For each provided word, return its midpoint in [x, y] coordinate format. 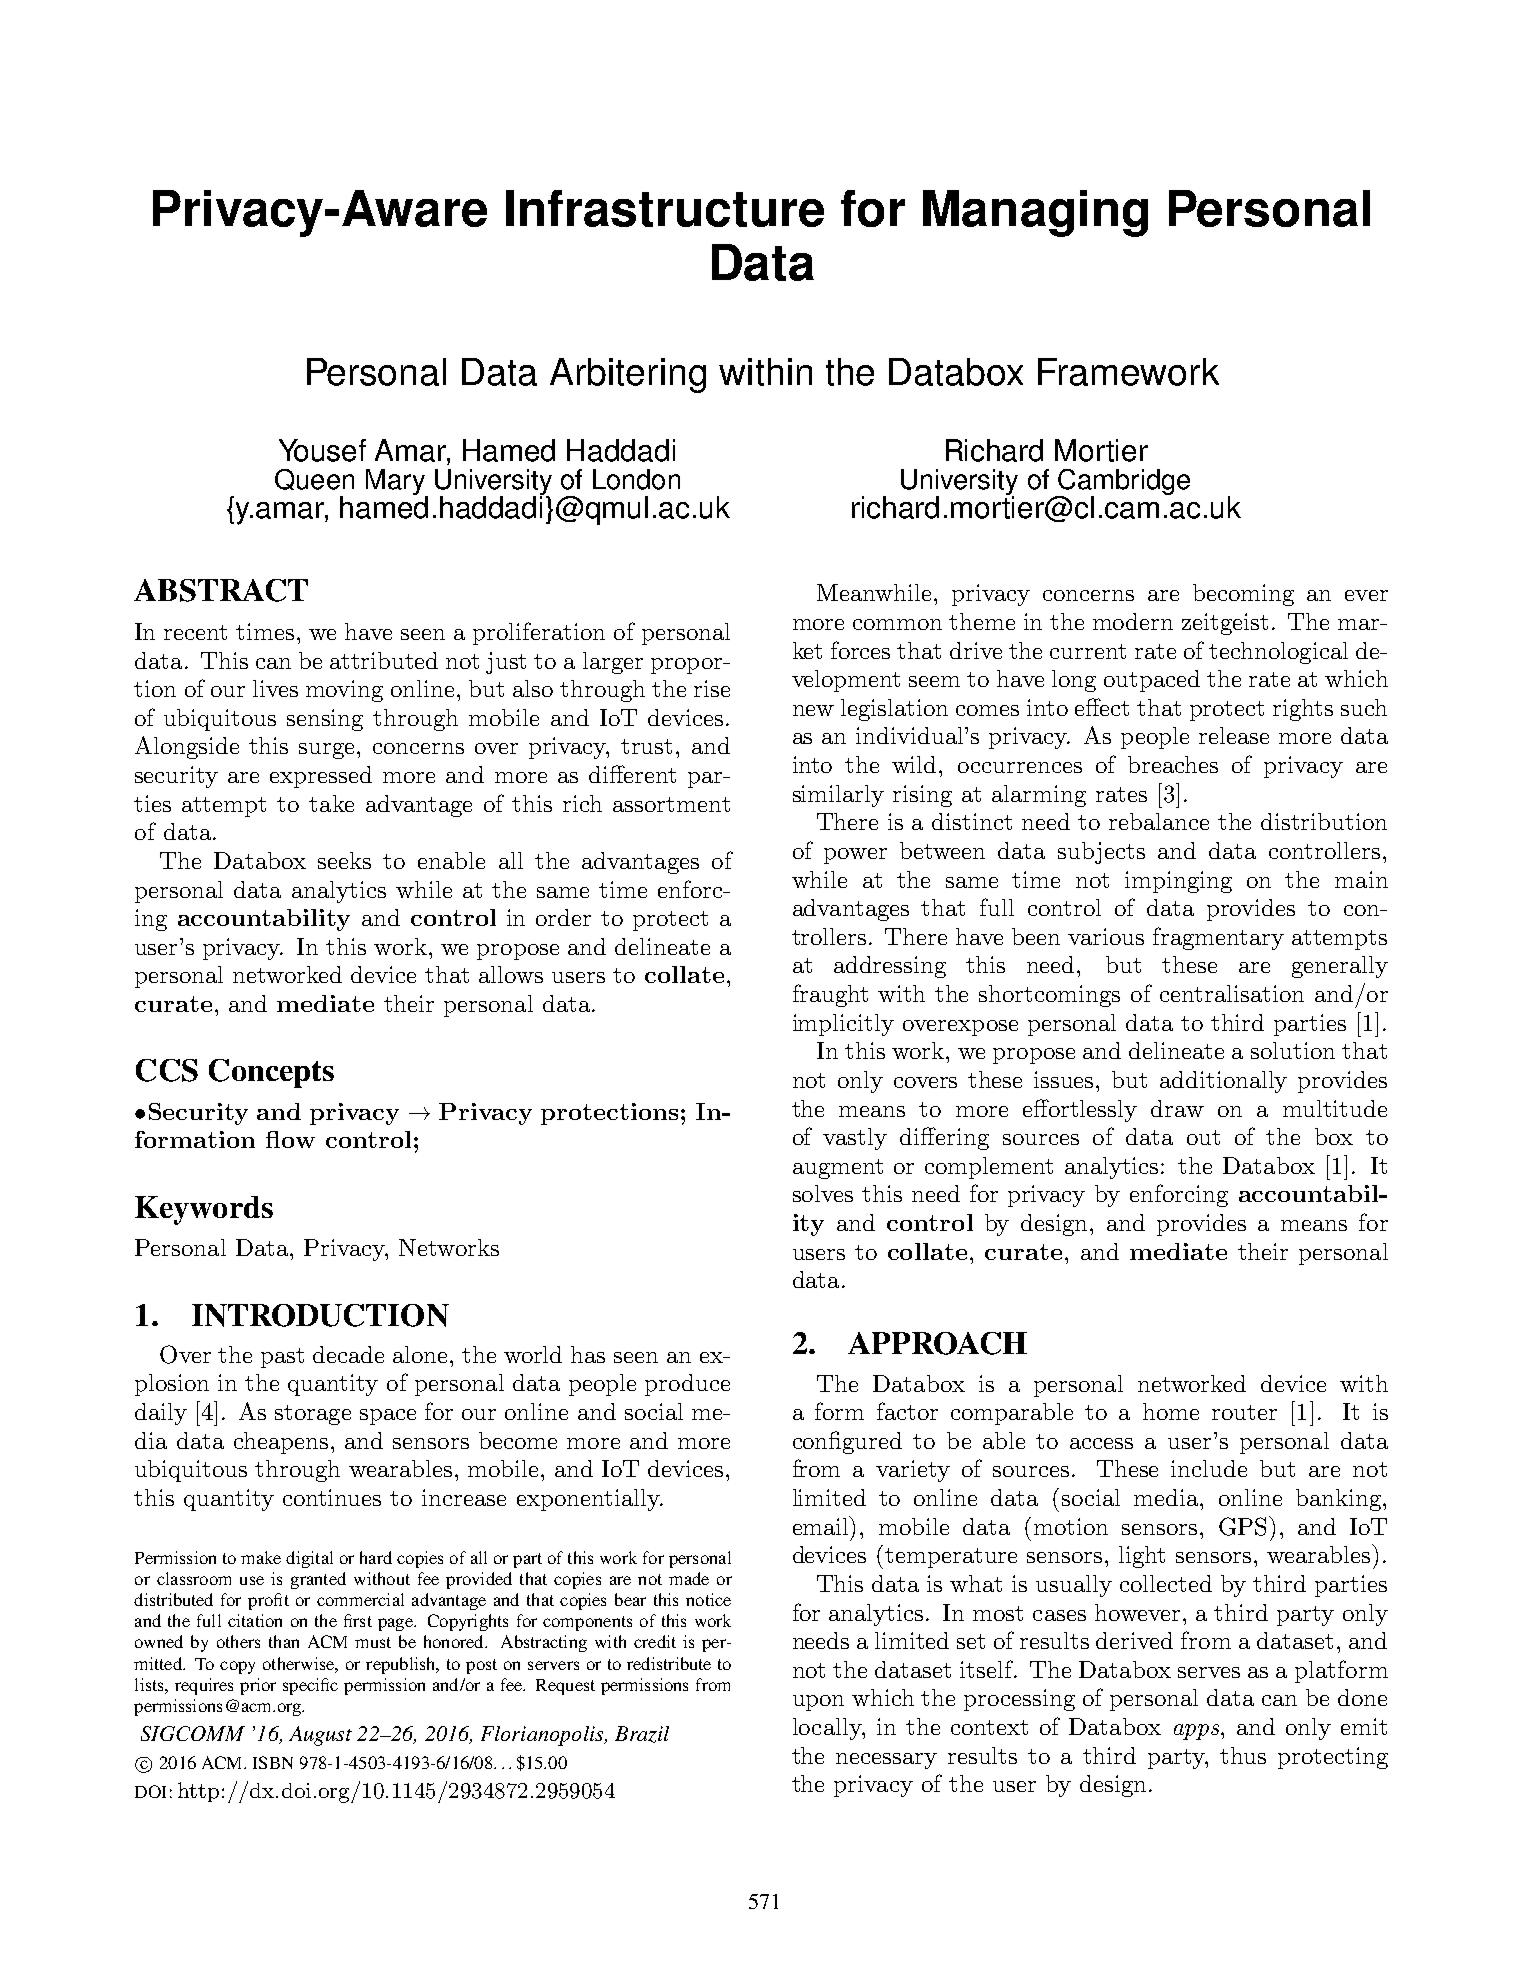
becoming [1243, 595]
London [636, 479]
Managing [1035, 213]
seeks [344, 860]
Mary [396, 483]
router [1244, 1412]
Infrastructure [665, 208]
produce [687, 1385]
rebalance [1159, 821]
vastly [855, 1139]
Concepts [271, 1073]
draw [1177, 1108]
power [855, 856]
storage [313, 1415]
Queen [314, 479]
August [320, 1736]
